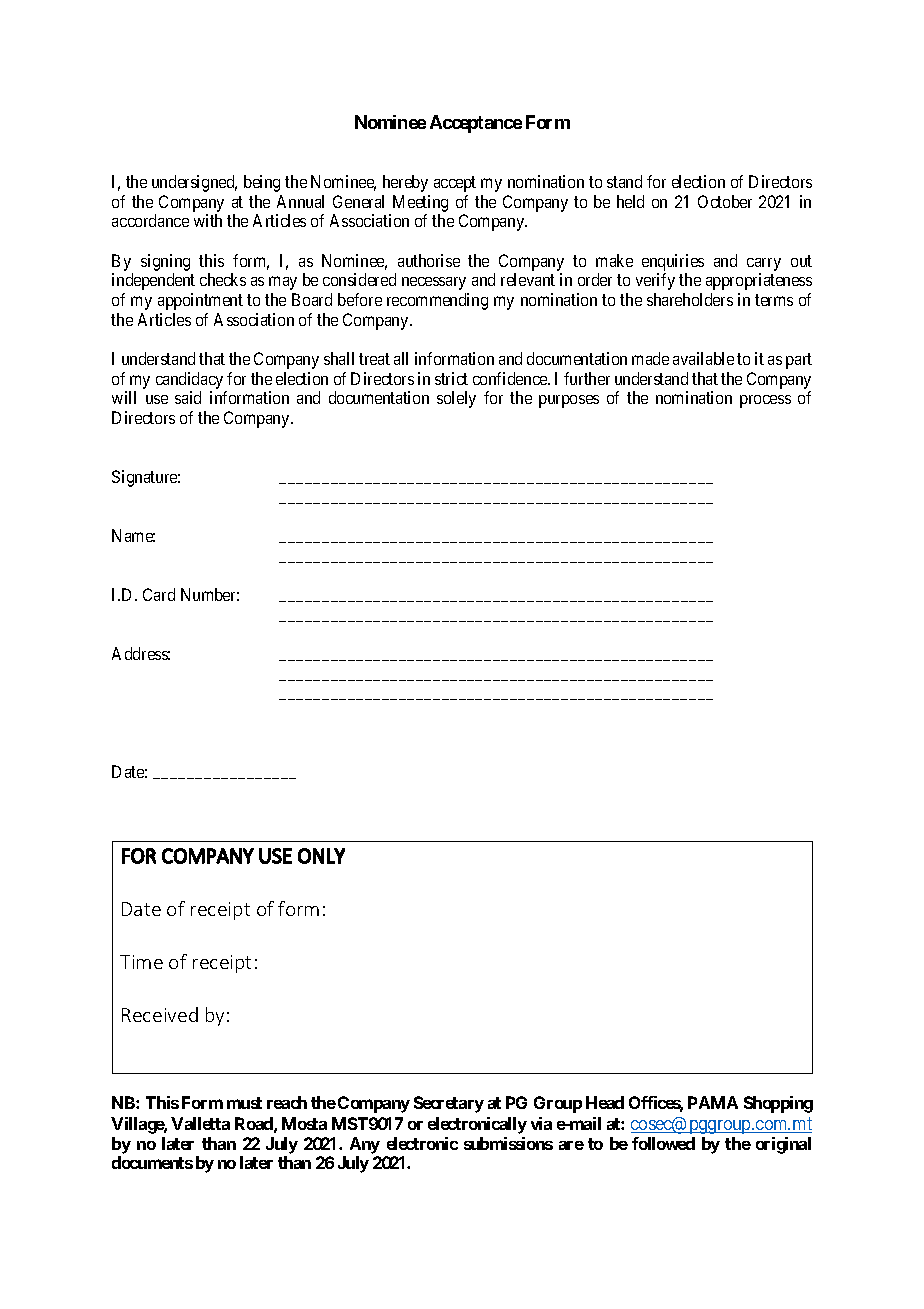 This image has width=924, height=1309. Describe the element at coordinates (321, 856) in the image. I see `ONLY` at that location.
